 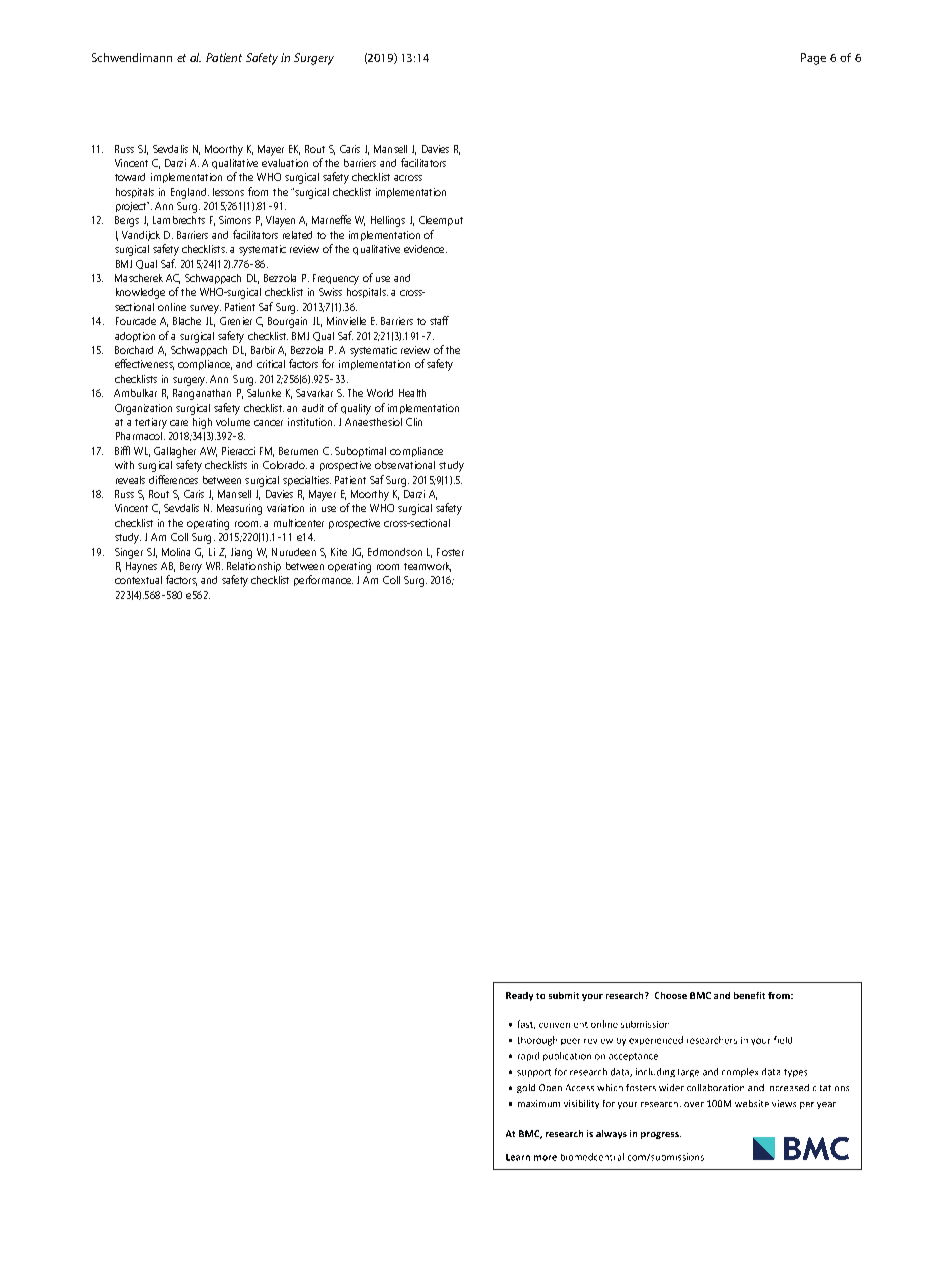 I want to click on Health, so click(x=412, y=393).
